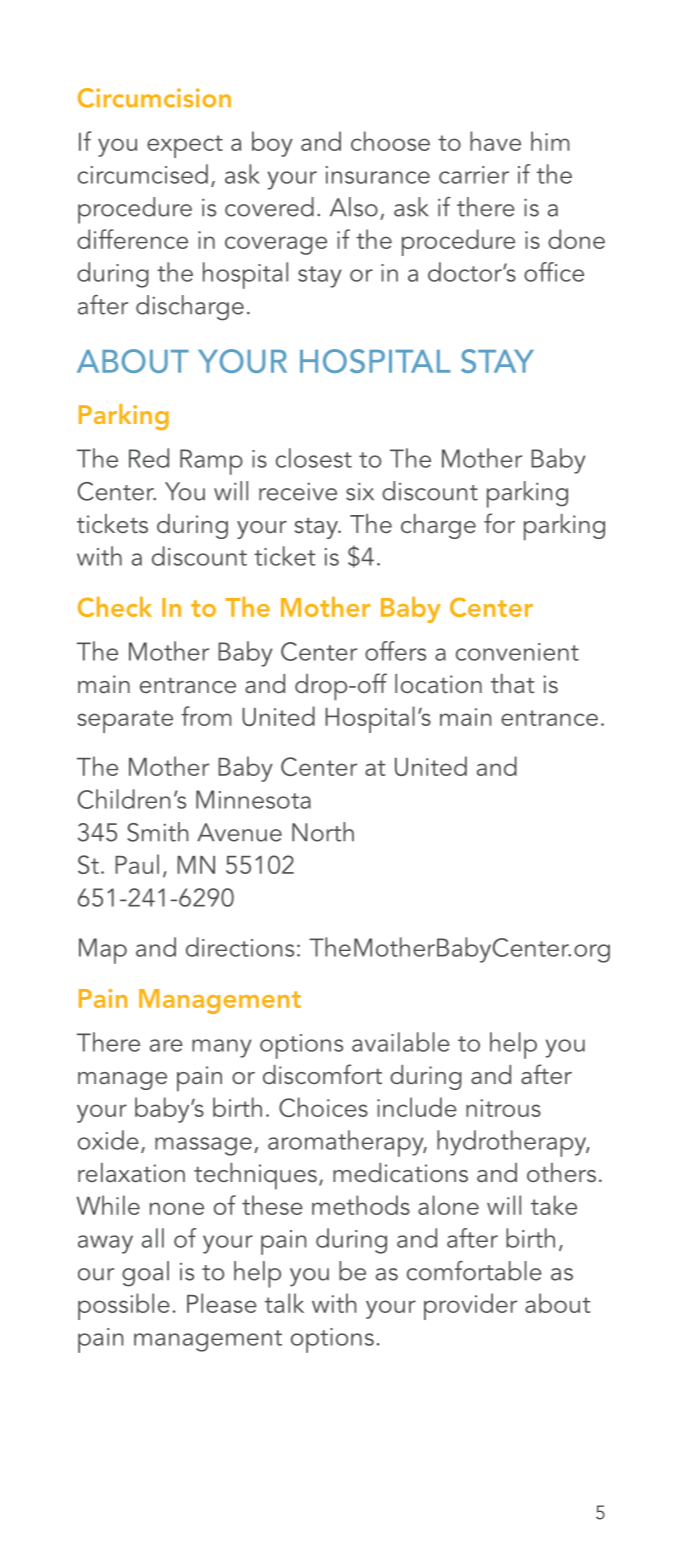  I want to click on insurance, so click(378, 175).
